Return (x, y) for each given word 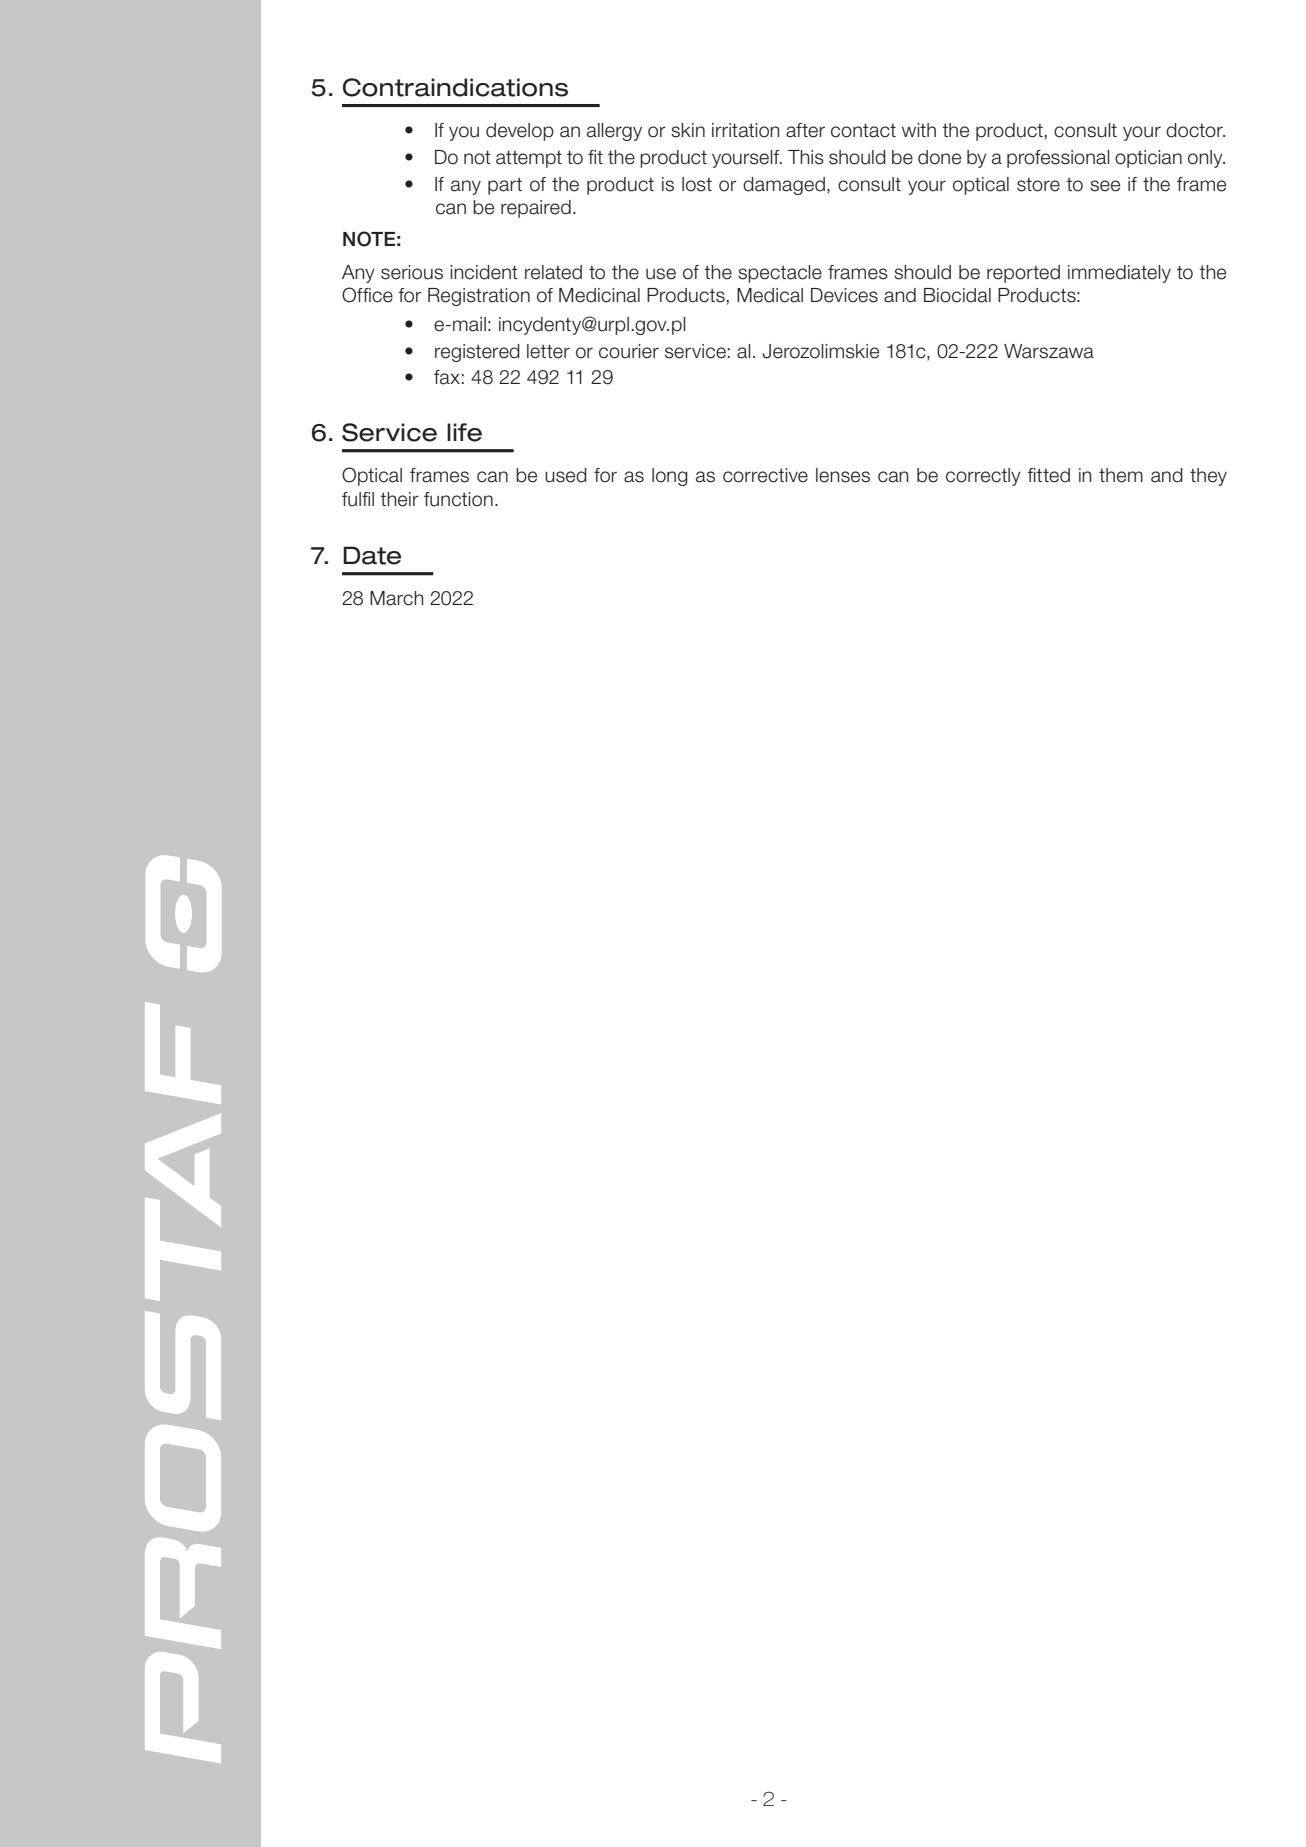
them (1121, 475)
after (805, 130)
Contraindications (455, 87)
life (464, 432)
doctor (1195, 130)
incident (484, 272)
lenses (843, 475)
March (397, 598)
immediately (1119, 274)
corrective (765, 475)
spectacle (780, 274)
